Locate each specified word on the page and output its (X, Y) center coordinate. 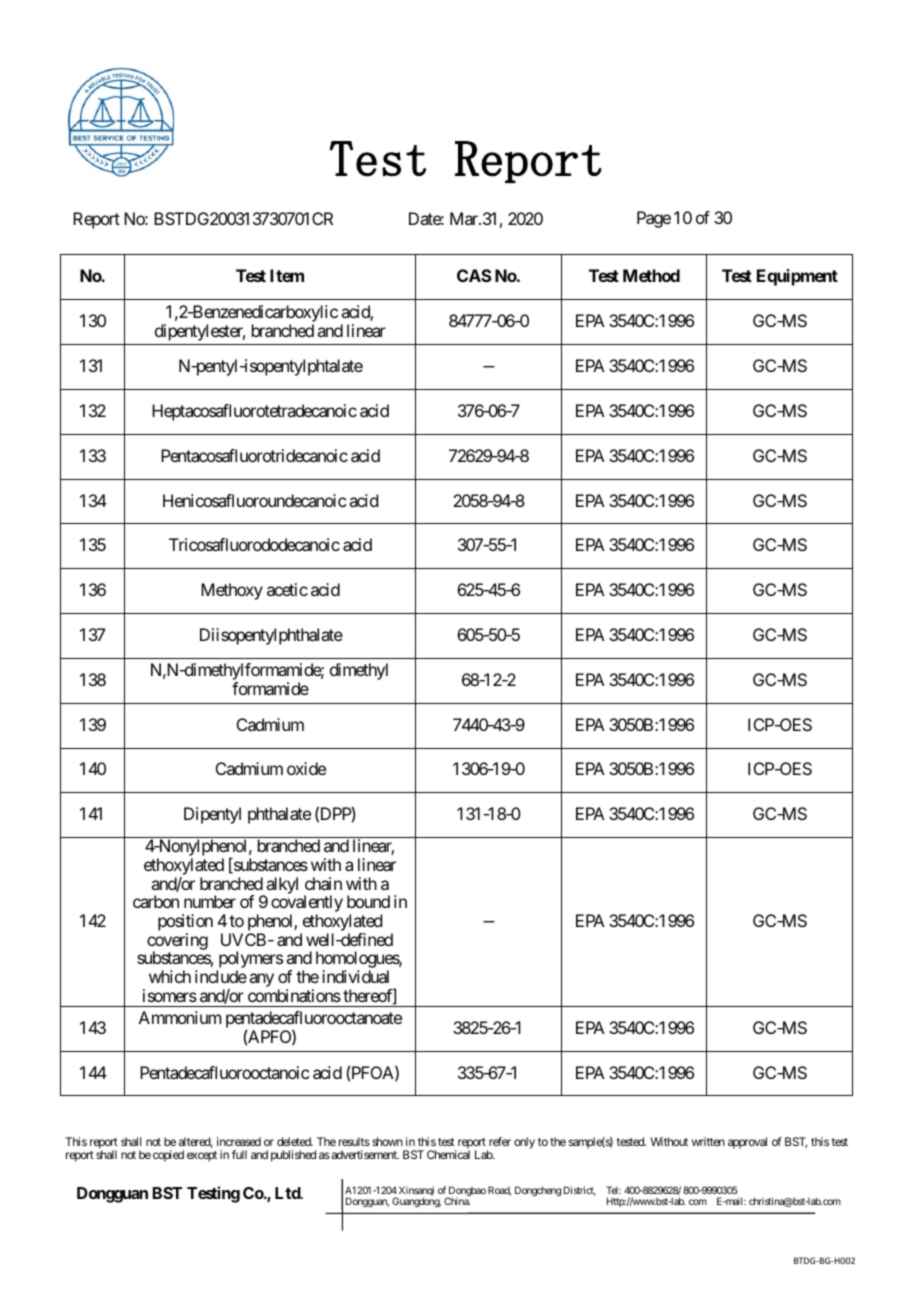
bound (368, 901)
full (239, 1154)
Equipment (797, 277)
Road (499, 1191)
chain (323, 883)
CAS (474, 275)
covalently (307, 905)
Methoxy (232, 591)
